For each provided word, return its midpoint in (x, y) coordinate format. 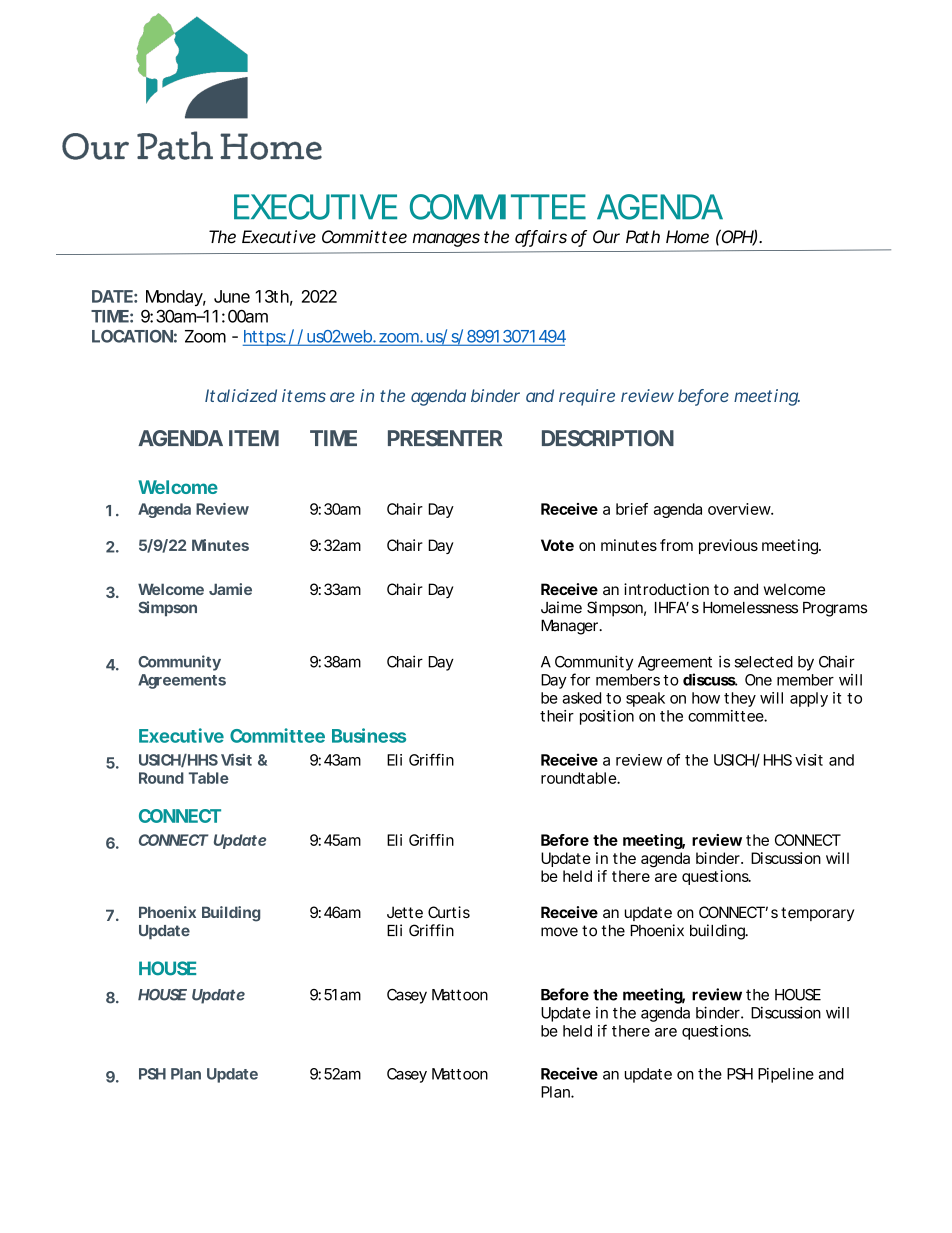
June (232, 296)
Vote (557, 545)
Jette (405, 912)
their (557, 716)
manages (446, 240)
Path (643, 237)
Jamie (230, 589)
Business (369, 735)
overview (740, 509)
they (740, 699)
